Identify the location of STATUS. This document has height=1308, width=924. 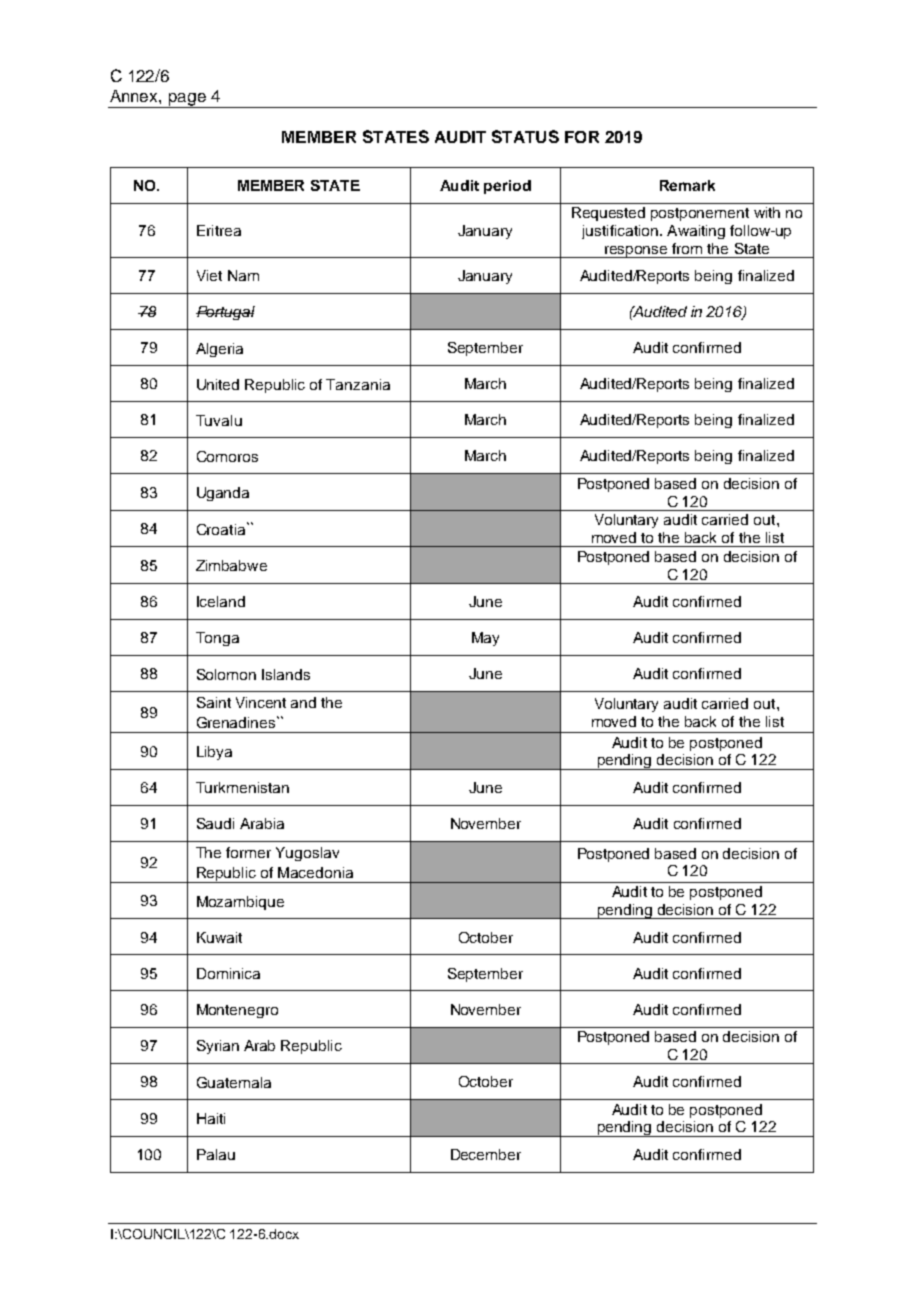
(525, 136).
